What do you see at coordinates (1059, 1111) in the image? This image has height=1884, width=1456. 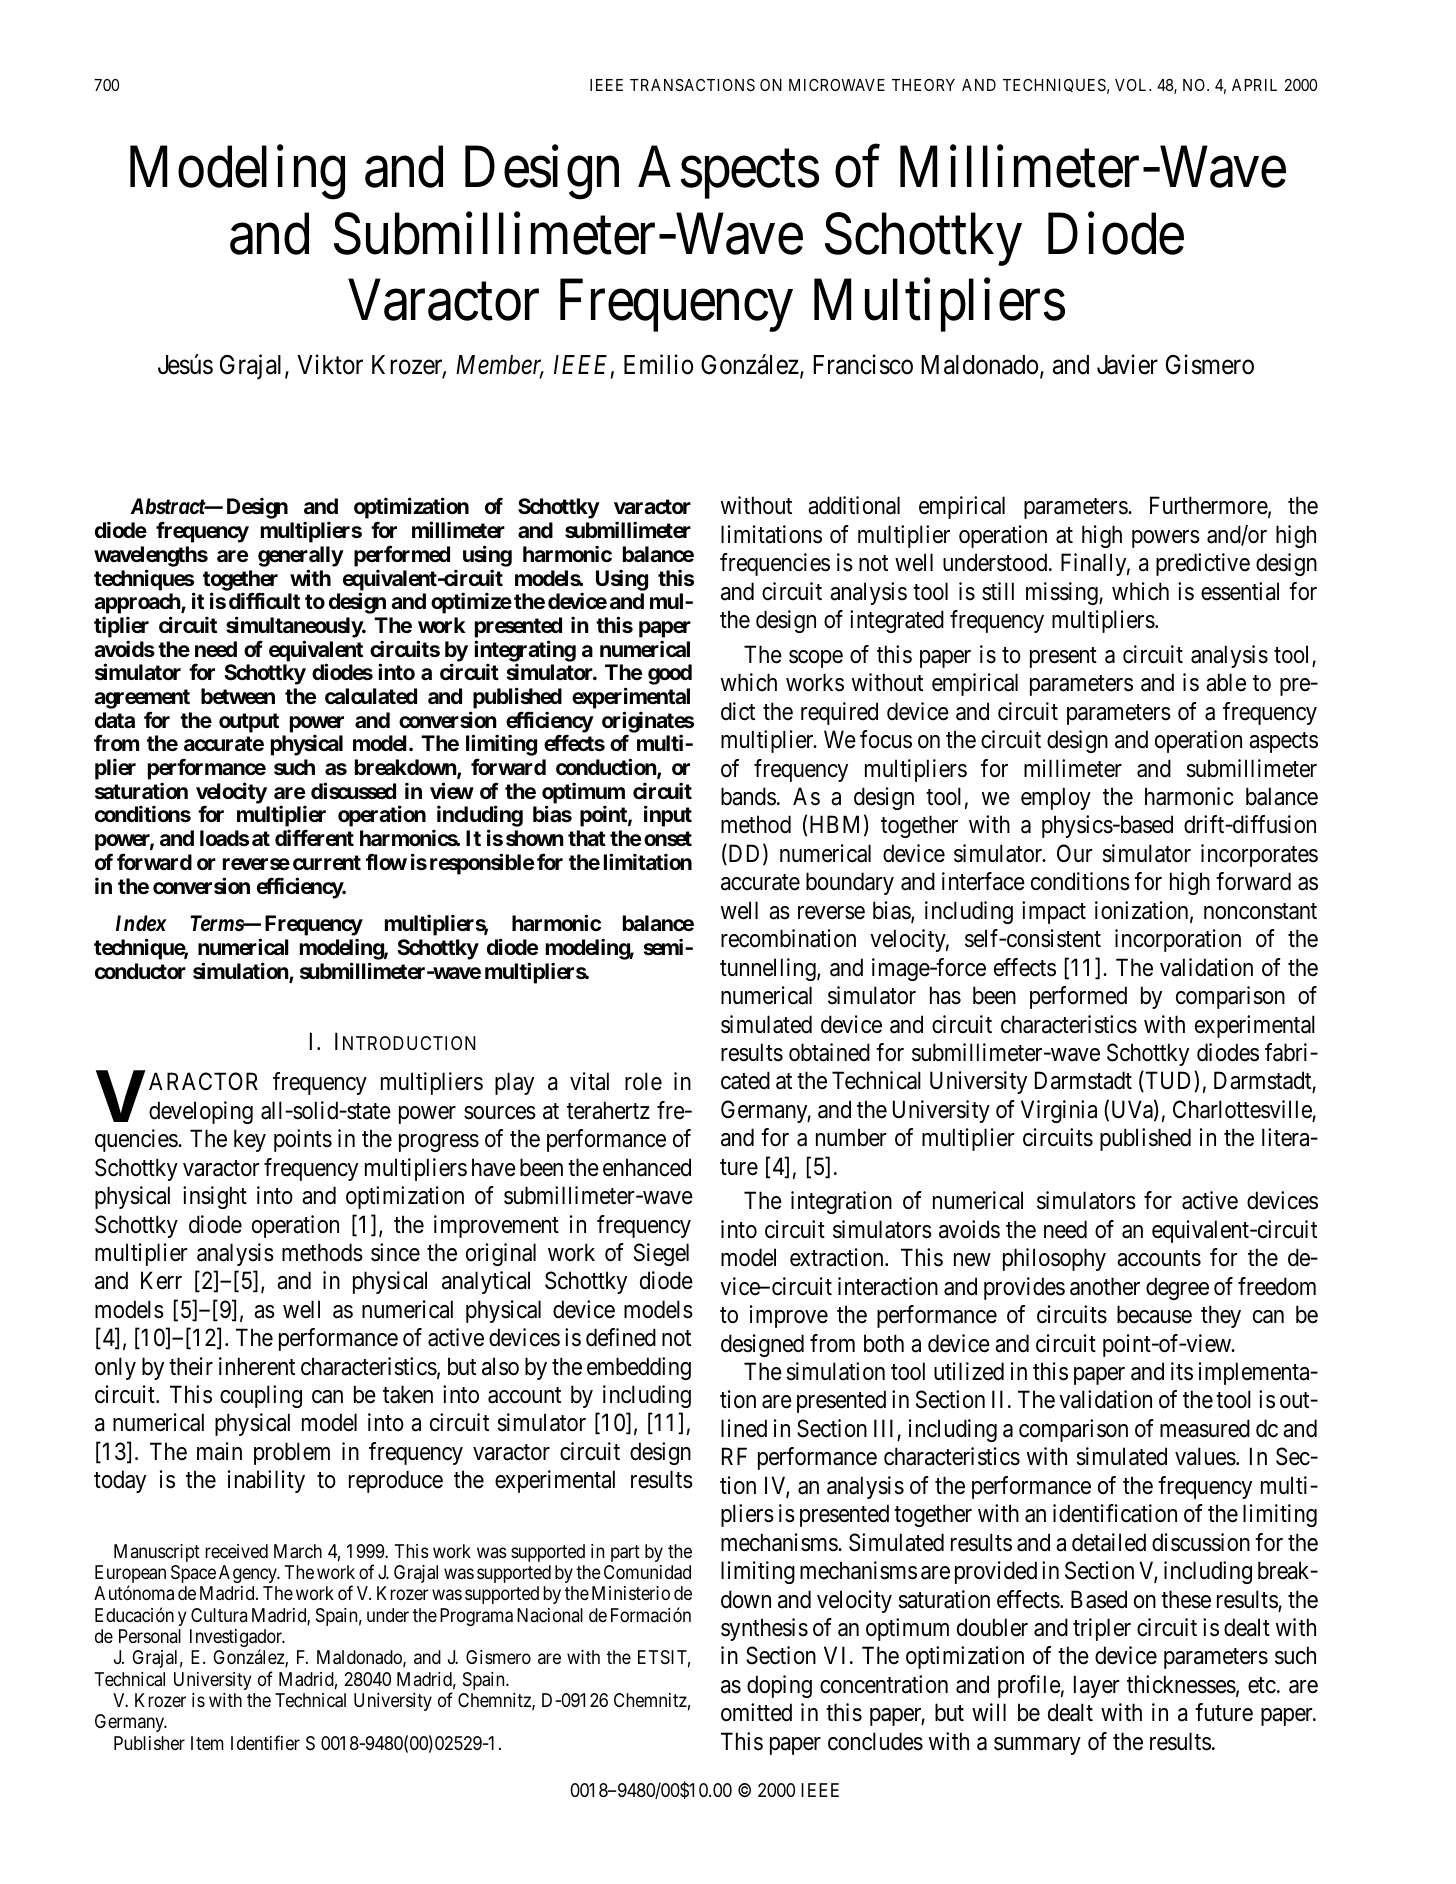 I see `Virginia` at bounding box center [1059, 1111].
